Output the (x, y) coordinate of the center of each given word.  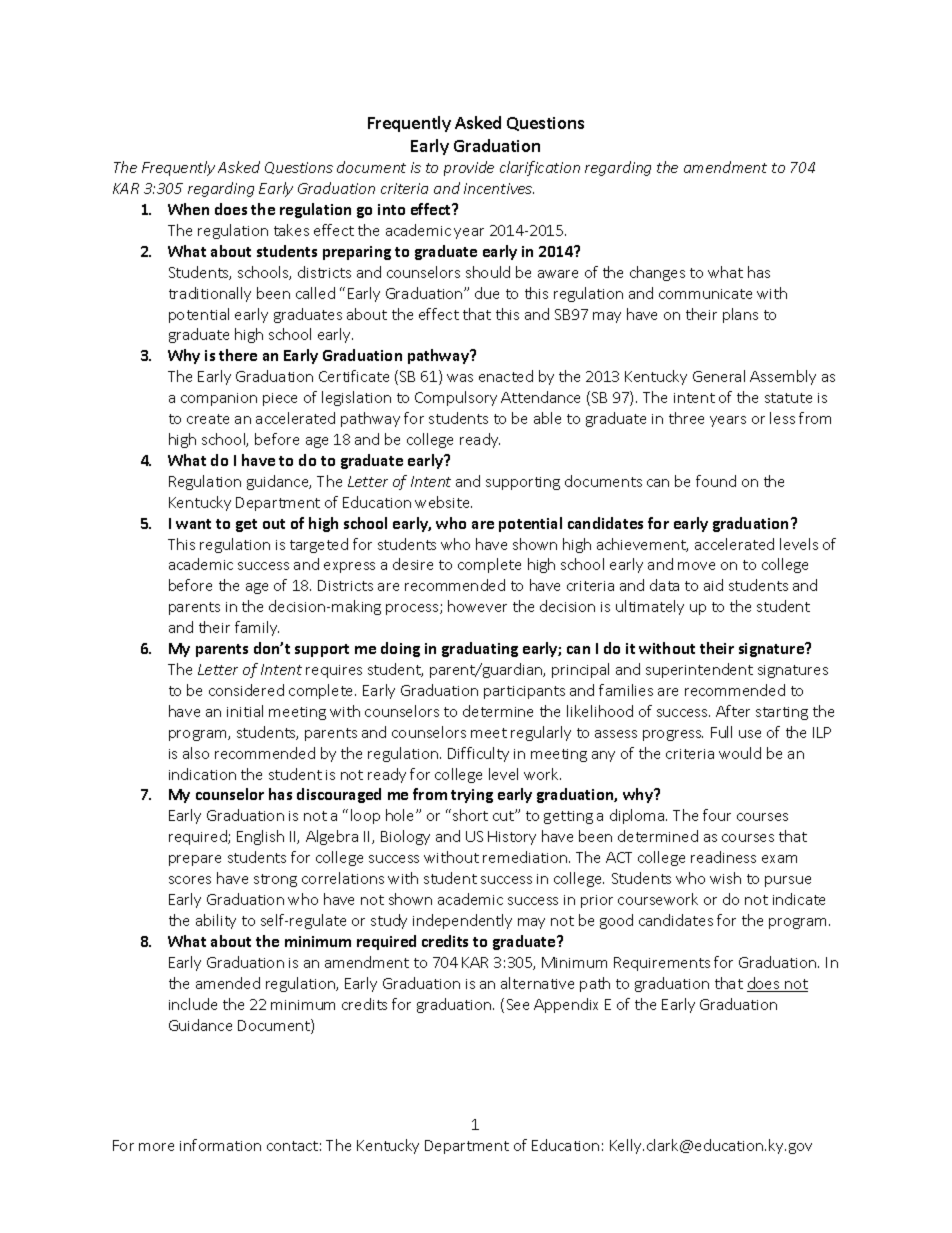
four (717, 815)
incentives (499, 188)
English (260, 837)
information (220, 1145)
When (188, 209)
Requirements (662, 964)
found (716, 481)
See (518, 1004)
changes (657, 273)
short (470, 815)
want (193, 524)
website (443, 502)
